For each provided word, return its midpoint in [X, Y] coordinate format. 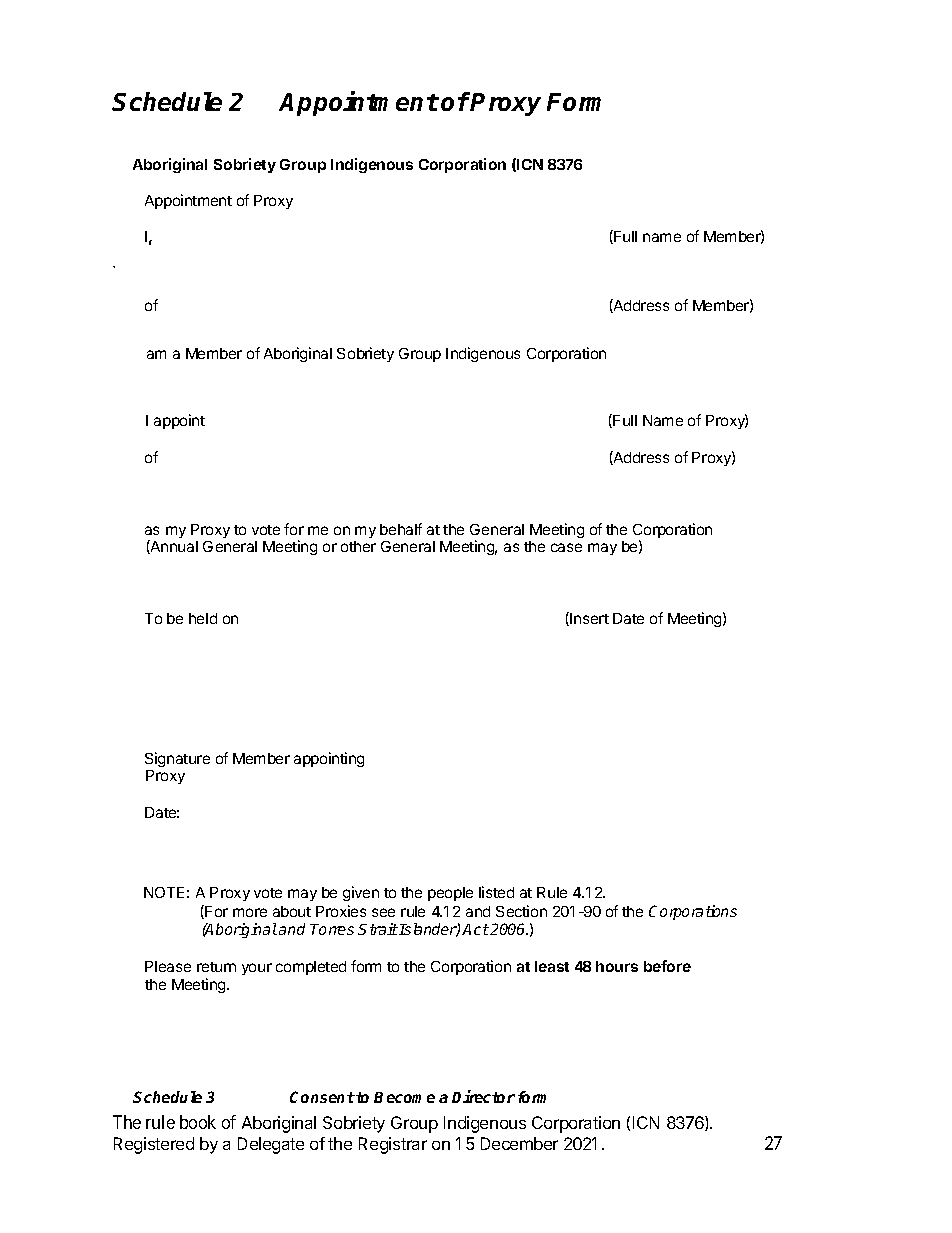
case [566, 547]
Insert [589, 618]
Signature [177, 759]
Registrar [393, 1145]
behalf [401, 529]
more [250, 912]
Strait [378, 929]
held [203, 618]
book [198, 1122]
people [450, 894]
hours [617, 966]
